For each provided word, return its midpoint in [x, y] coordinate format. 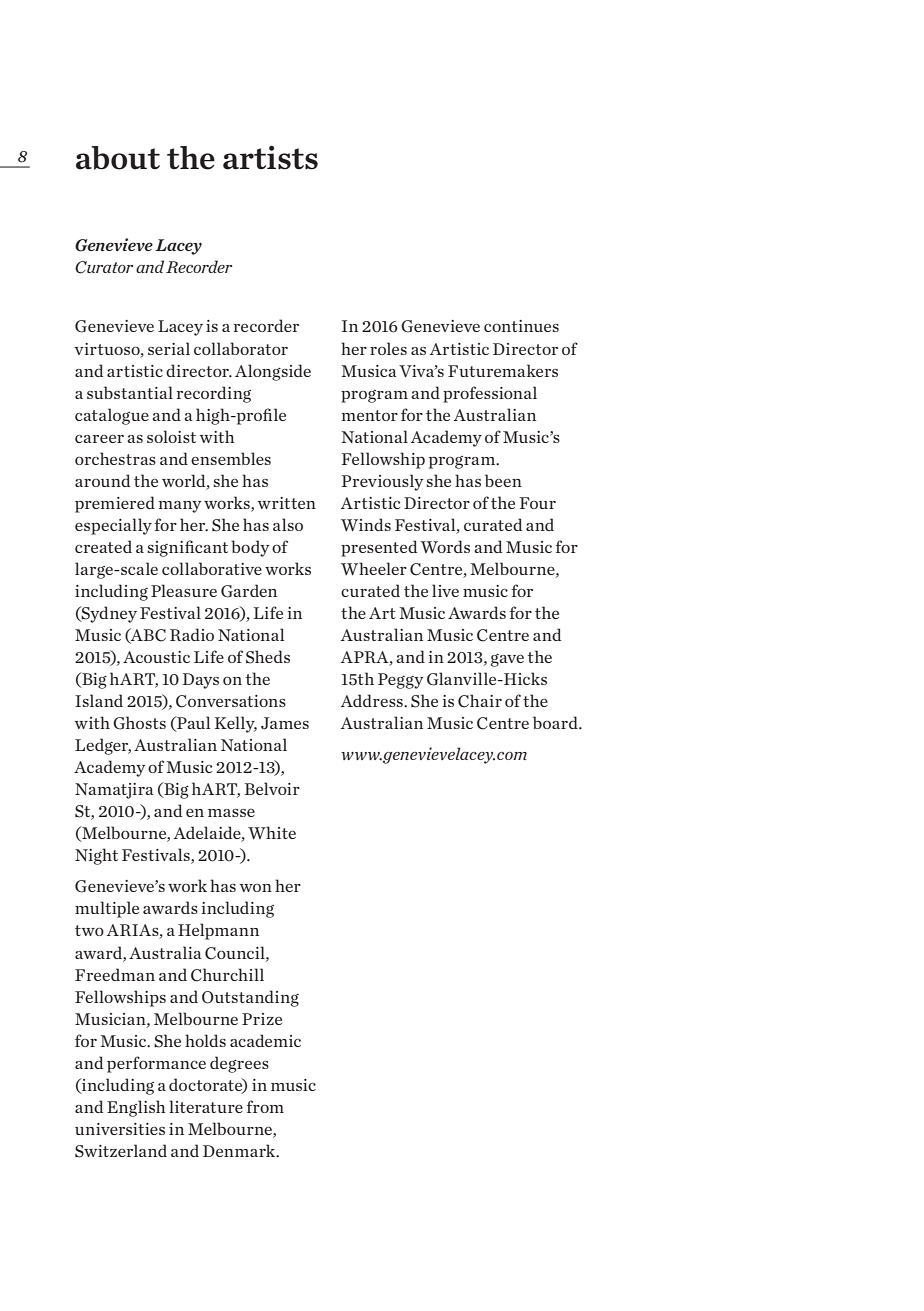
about [118, 158]
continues [521, 326]
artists [270, 158]
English [136, 1108]
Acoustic [156, 657]
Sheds [268, 657]
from [265, 1106]
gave [507, 660]
